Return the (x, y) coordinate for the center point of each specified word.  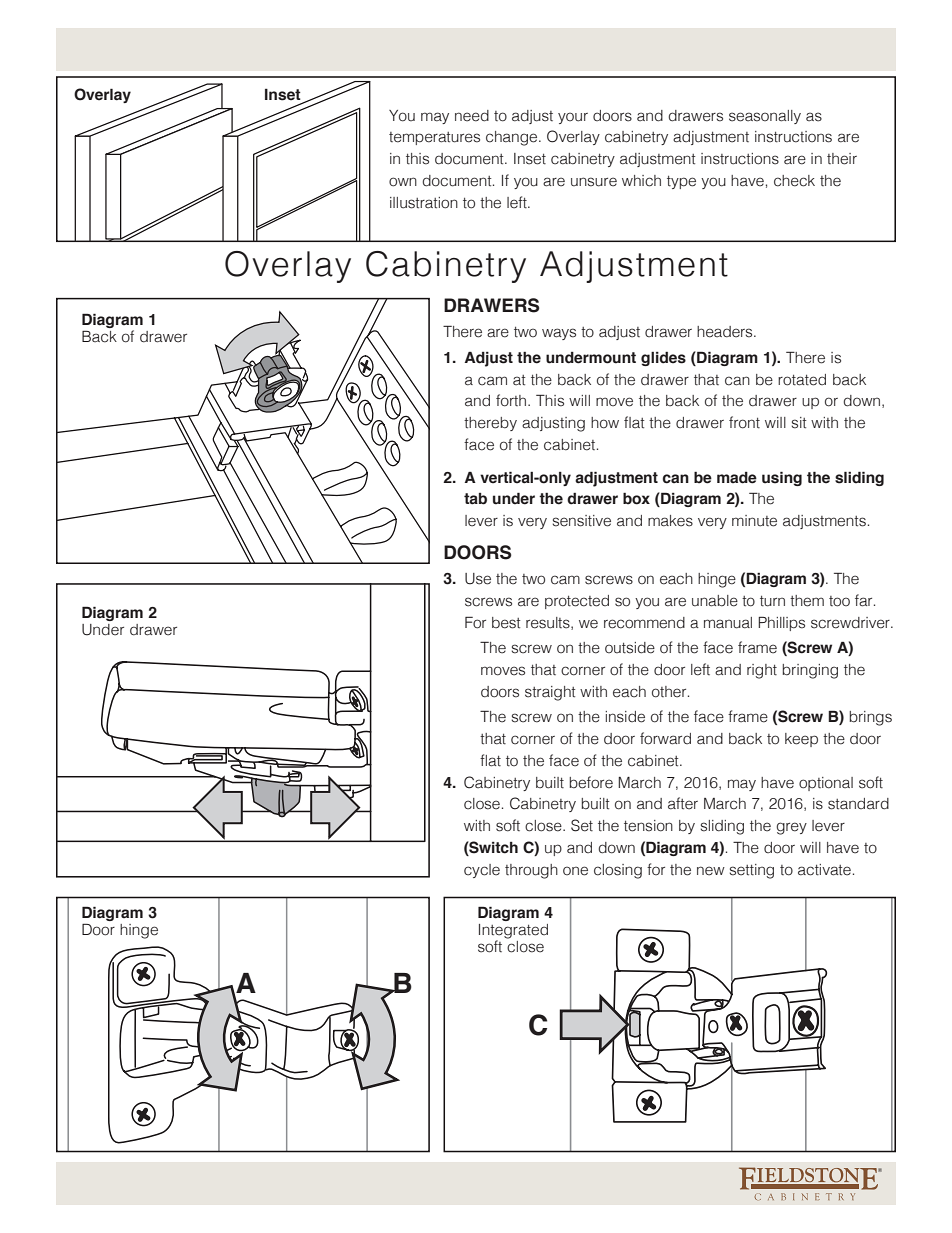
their (842, 159)
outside (630, 648)
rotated (802, 380)
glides (663, 359)
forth (512, 400)
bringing (810, 671)
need (472, 116)
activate (824, 870)
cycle (482, 871)
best (506, 623)
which (641, 181)
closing (618, 871)
